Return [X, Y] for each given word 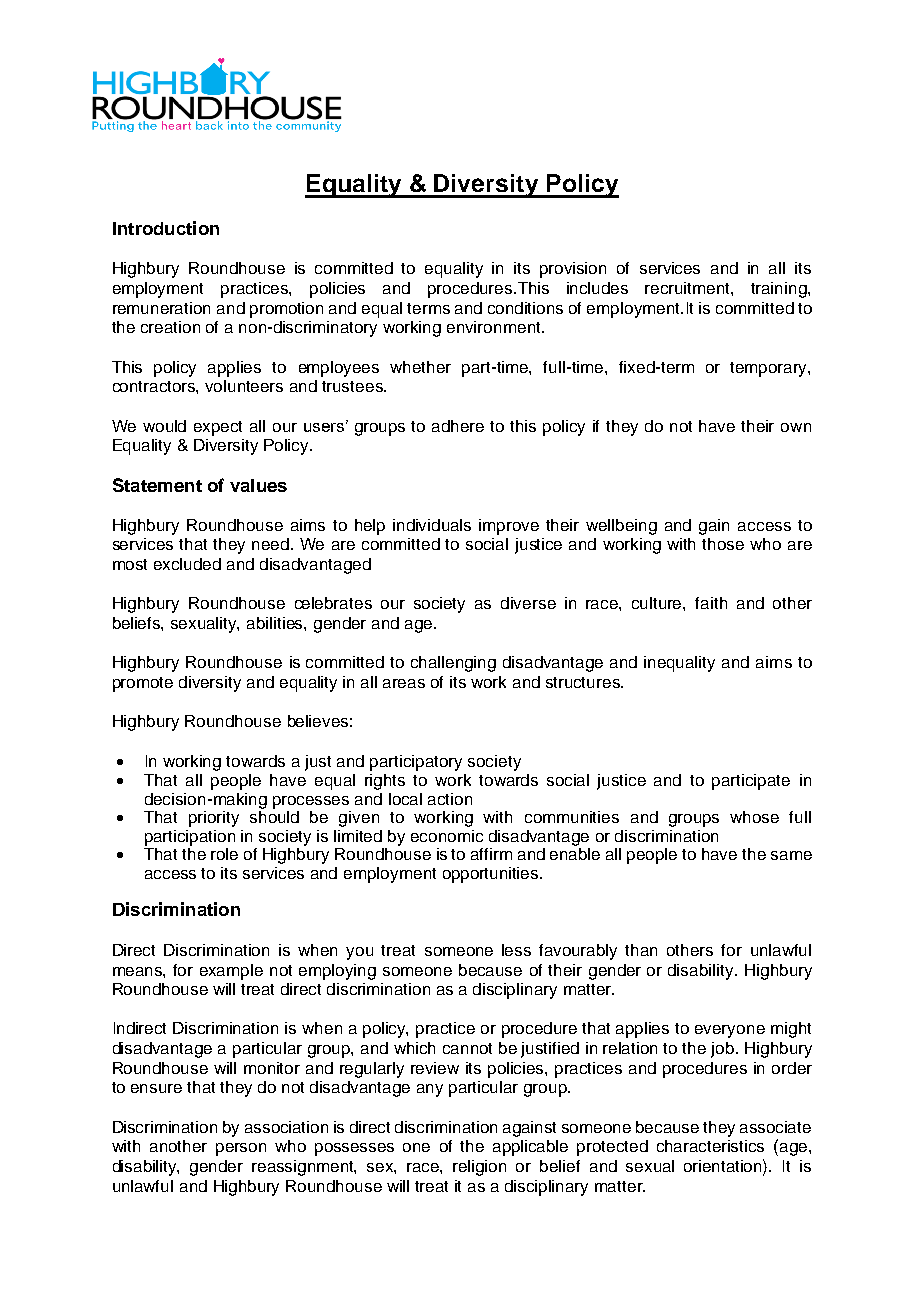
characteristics [710, 1146]
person [241, 1149]
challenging [453, 664]
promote [143, 684]
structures [584, 682]
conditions [525, 308]
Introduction [166, 228]
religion [479, 1168]
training [780, 290]
